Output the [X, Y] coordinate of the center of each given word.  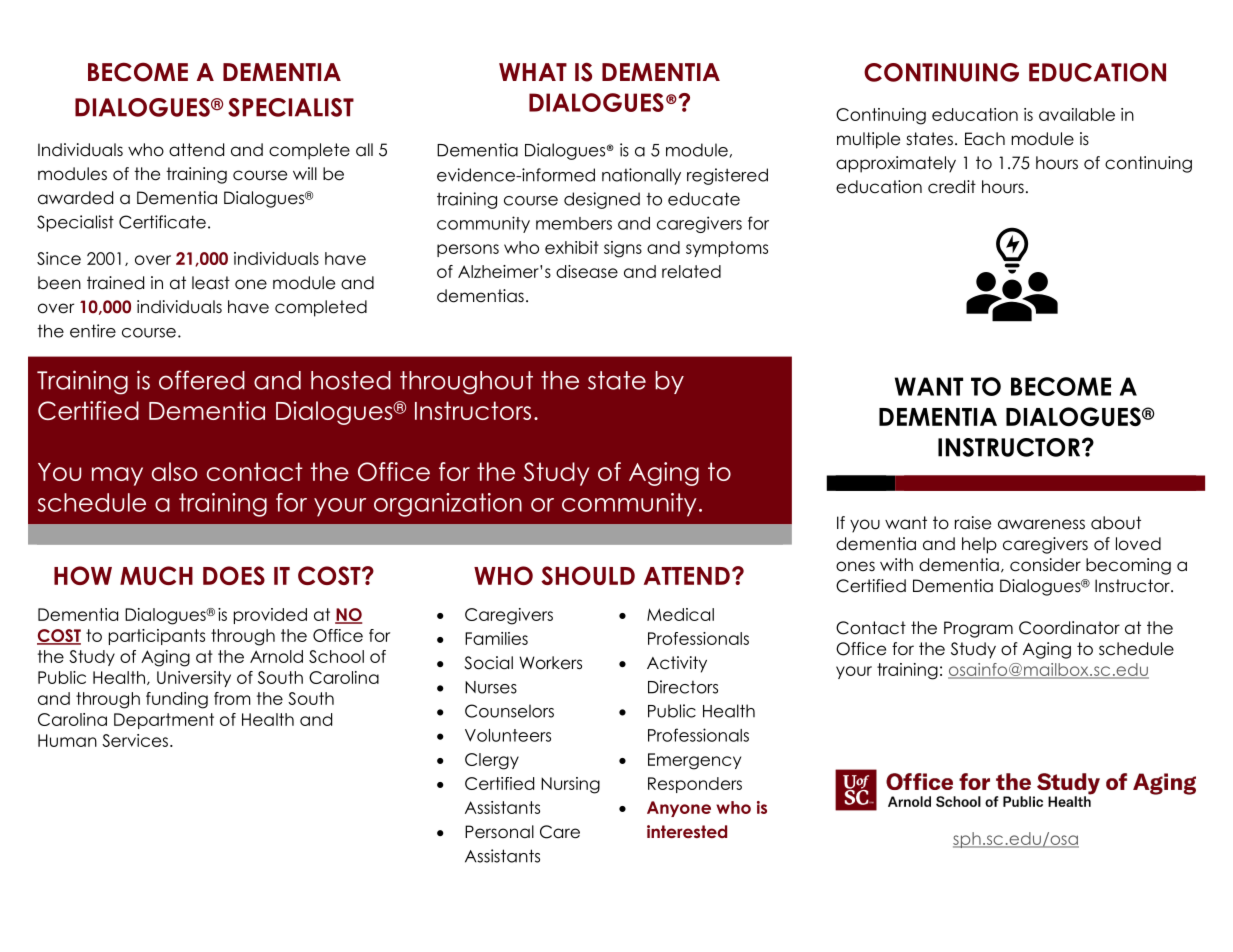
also [174, 471]
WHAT [533, 72]
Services [135, 740]
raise [973, 523]
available [1077, 114]
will [305, 173]
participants [157, 637]
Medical [680, 614]
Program [978, 629]
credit [952, 187]
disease [587, 271]
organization [448, 505]
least [211, 283]
